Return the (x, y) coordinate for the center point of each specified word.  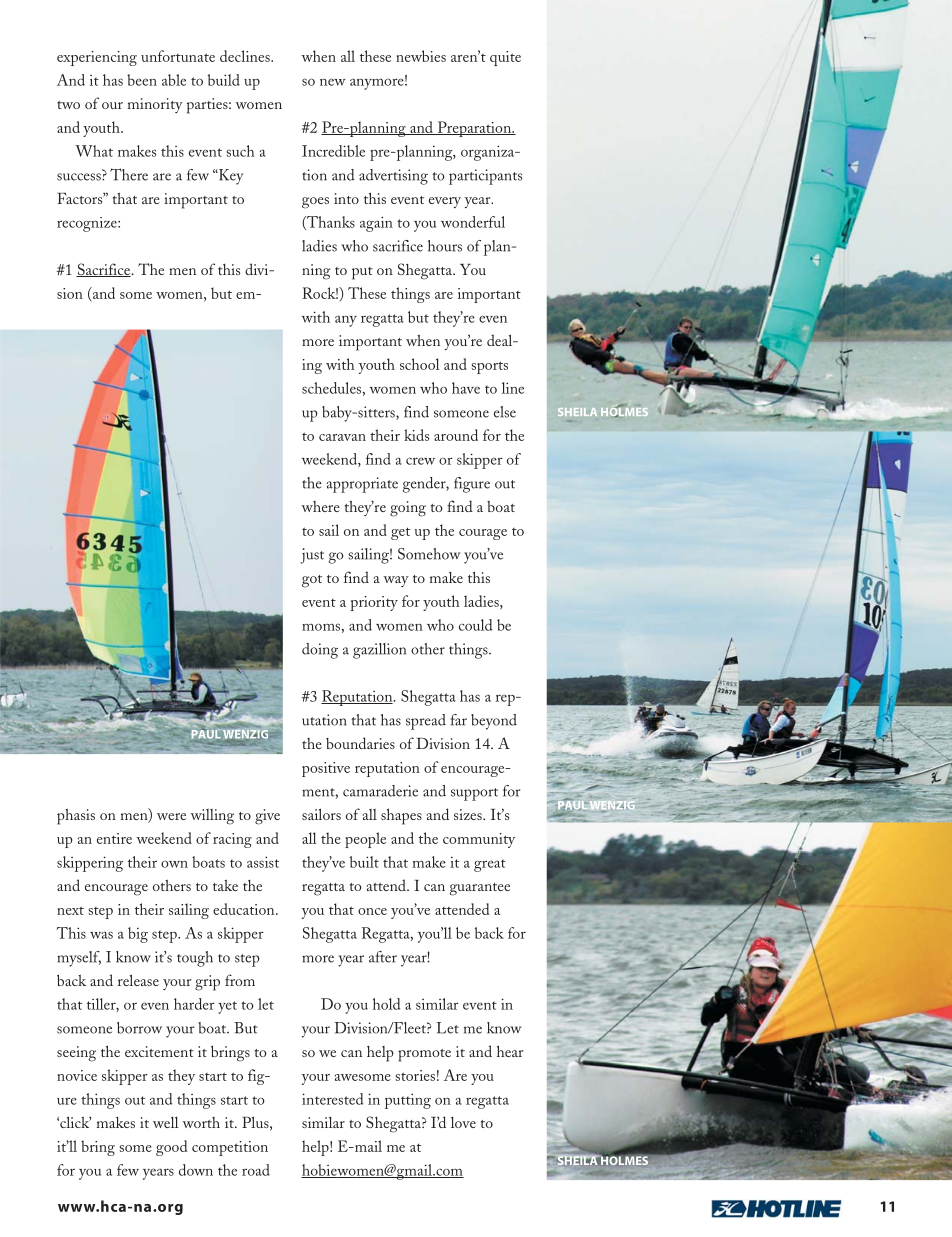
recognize (88, 224)
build (224, 80)
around (456, 435)
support (474, 794)
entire (114, 838)
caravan (342, 437)
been (142, 80)
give (267, 817)
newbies (421, 56)
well (166, 1122)
